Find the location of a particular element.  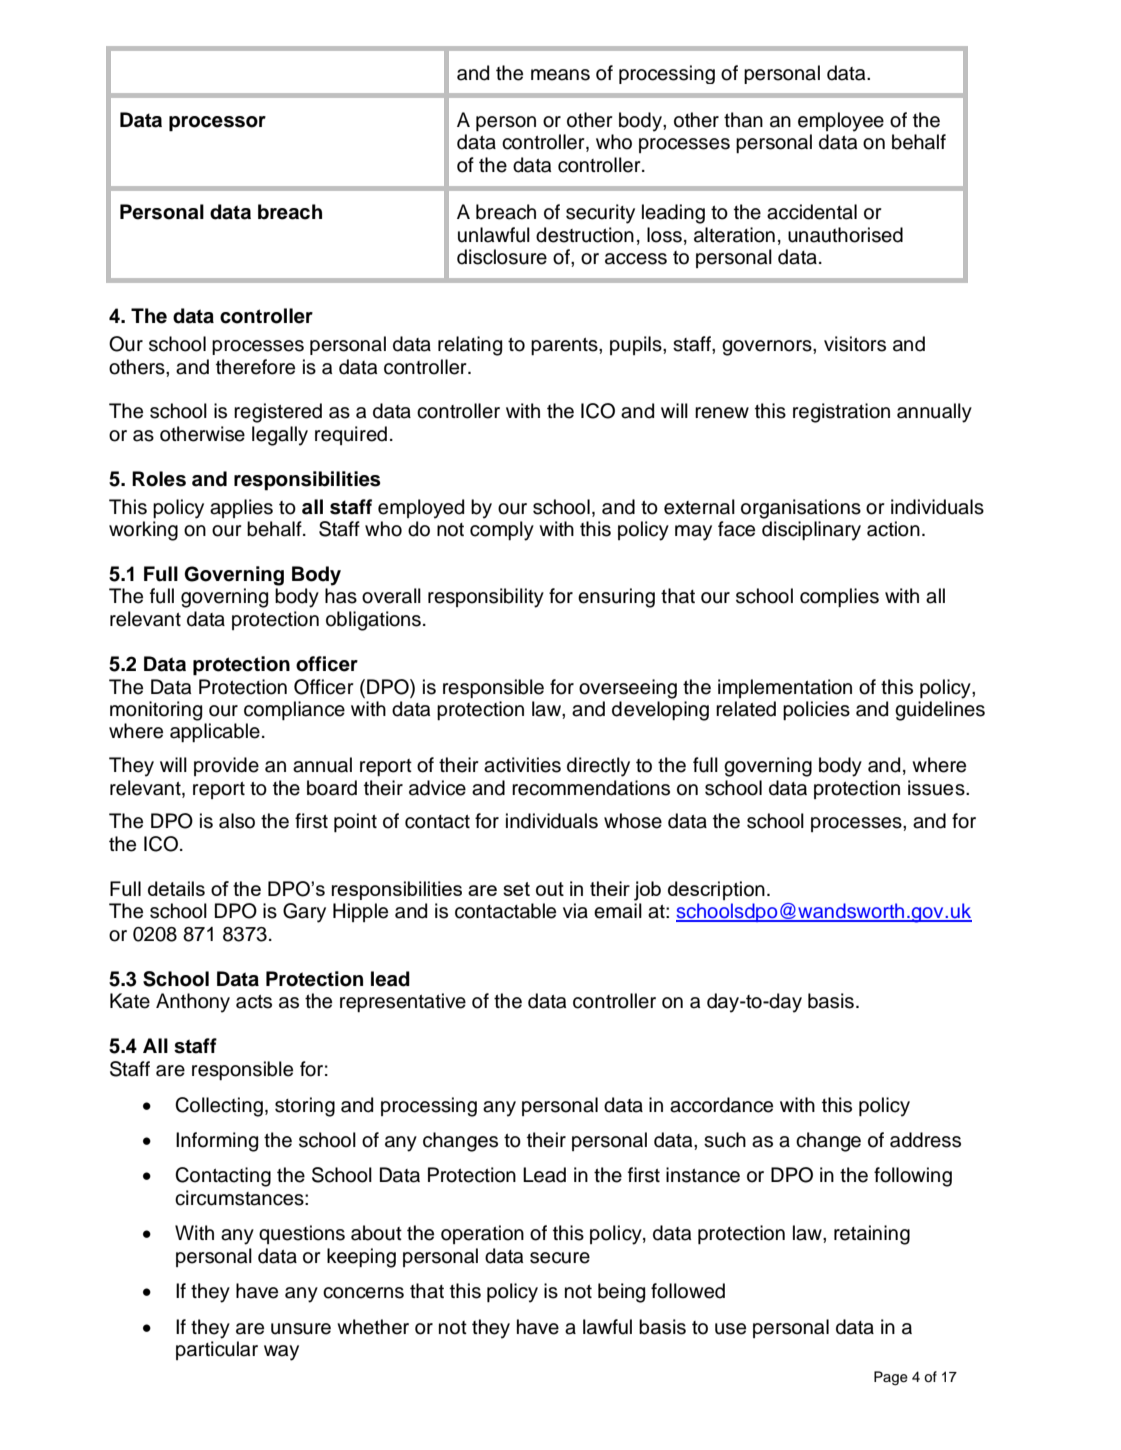

disciplinary is located at coordinates (811, 531).
